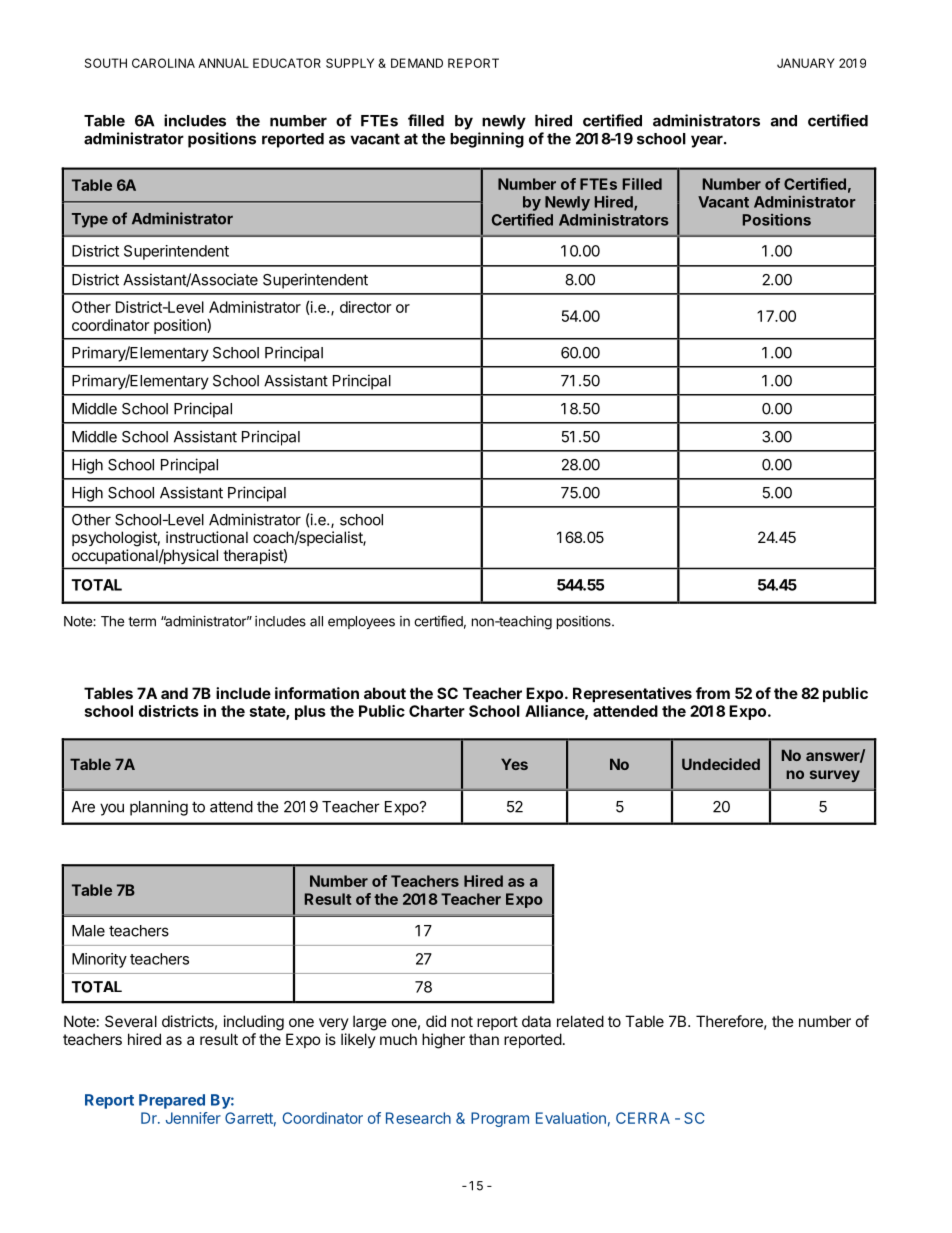 This screenshot has width=952, height=1233. What do you see at coordinates (713, 693) in the screenshot?
I see `from` at bounding box center [713, 693].
